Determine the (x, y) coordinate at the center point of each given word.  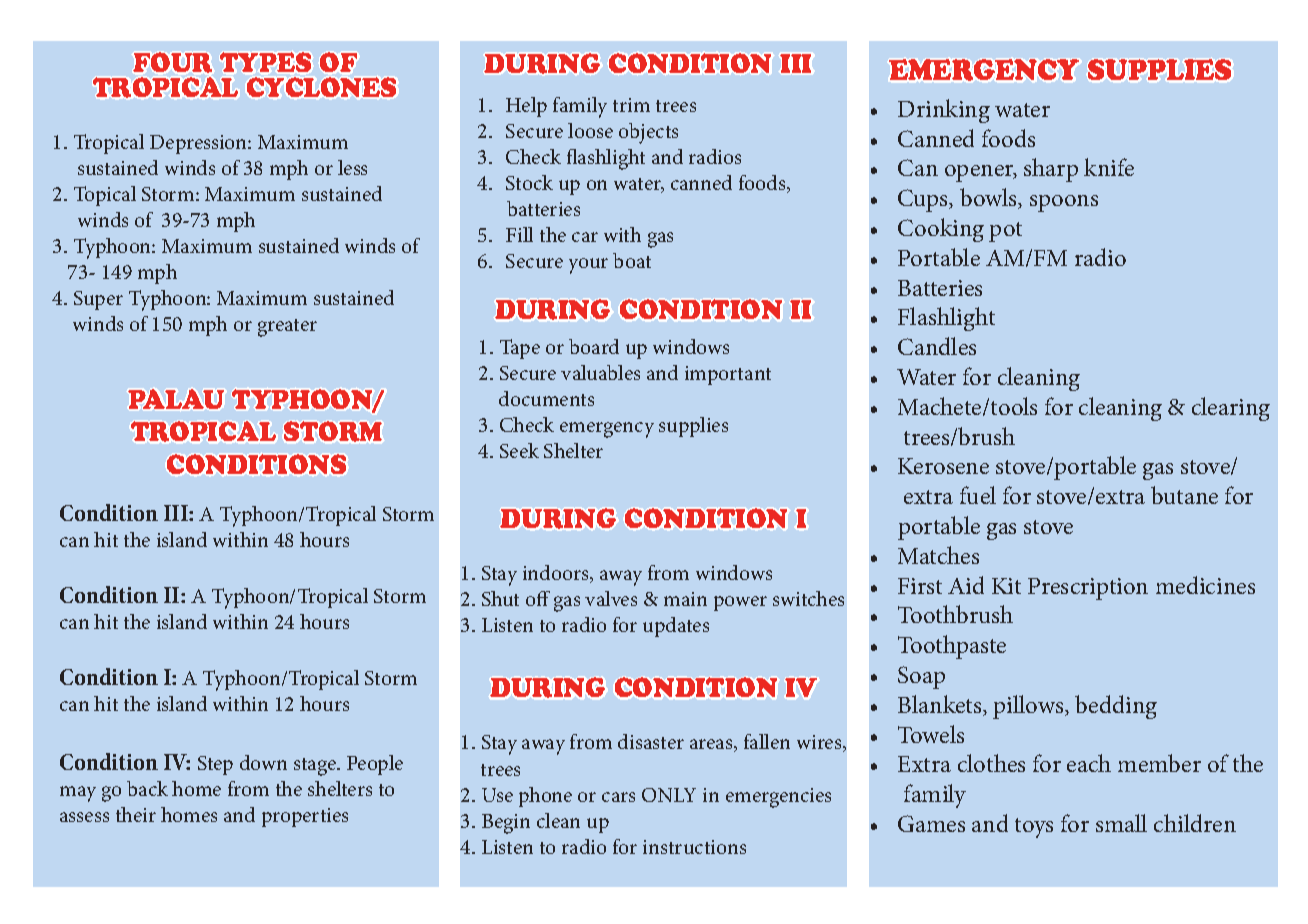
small (1121, 823)
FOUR (172, 62)
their (136, 814)
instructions (694, 847)
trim (631, 105)
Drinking (944, 111)
